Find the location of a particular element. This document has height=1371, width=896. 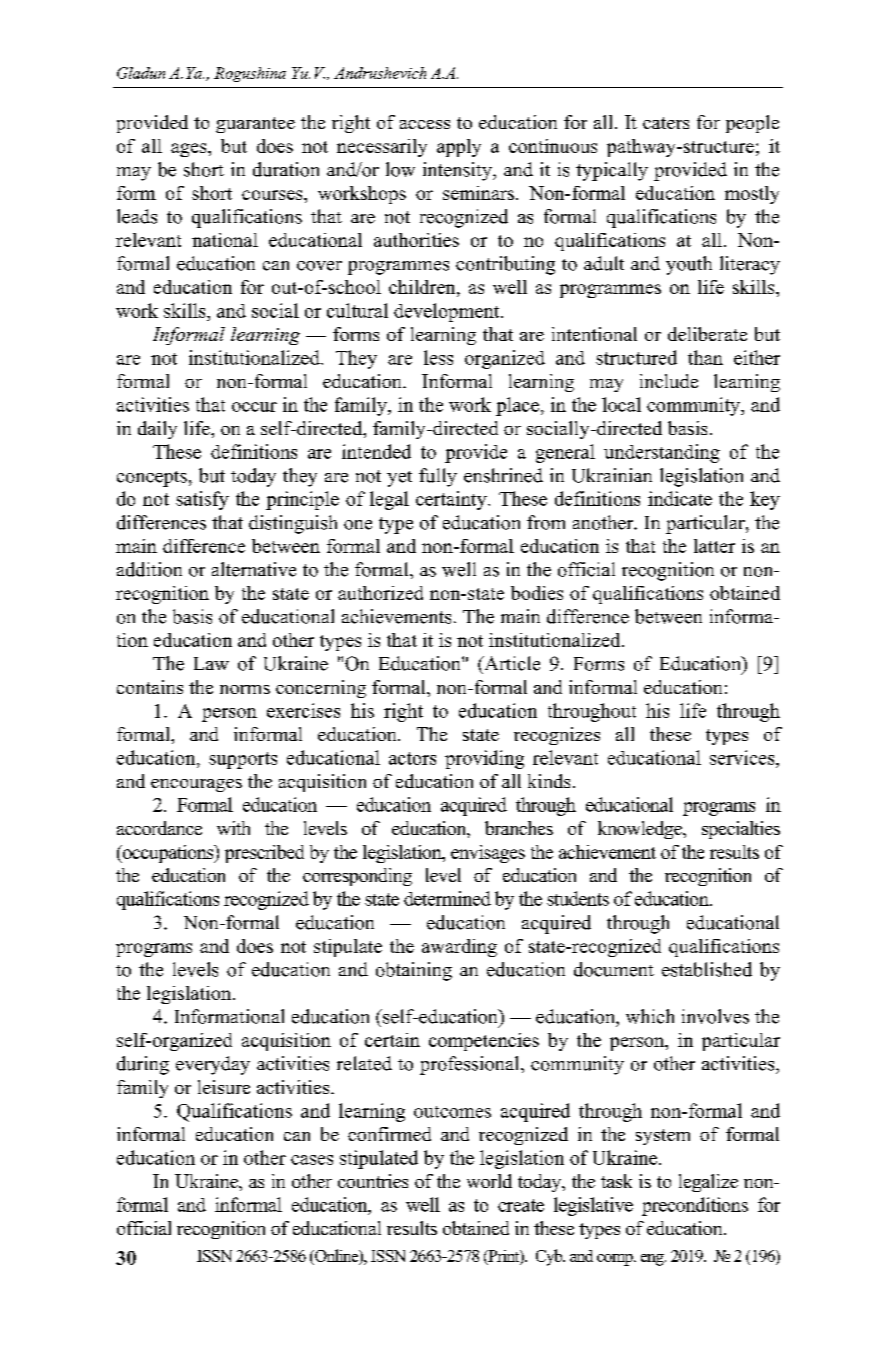

apply is located at coordinates (459, 148).
